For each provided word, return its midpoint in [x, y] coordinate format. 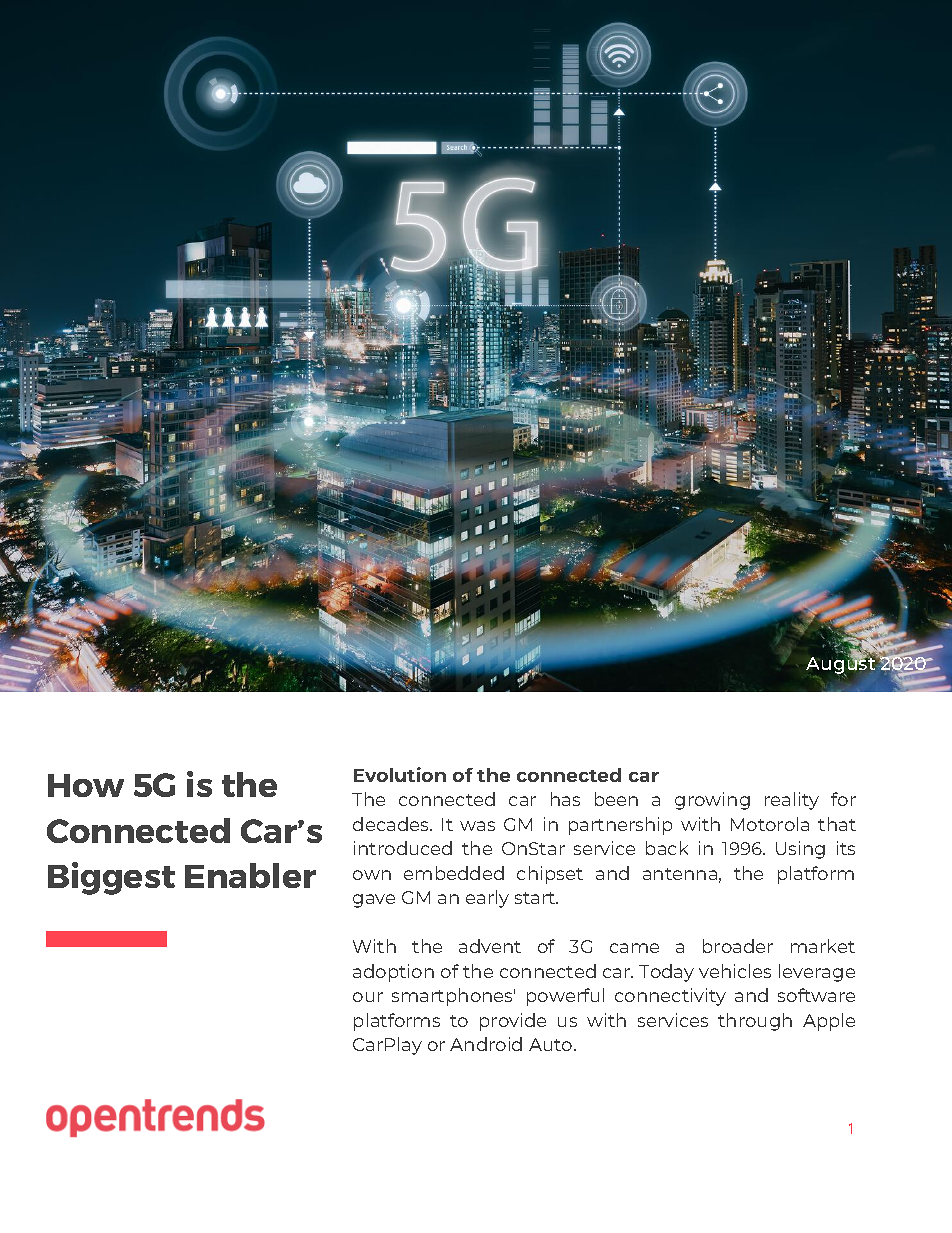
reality [792, 801]
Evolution [400, 774]
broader [738, 946]
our [368, 997]
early [487, 899]
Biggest [111, 878]
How [86, 785]
